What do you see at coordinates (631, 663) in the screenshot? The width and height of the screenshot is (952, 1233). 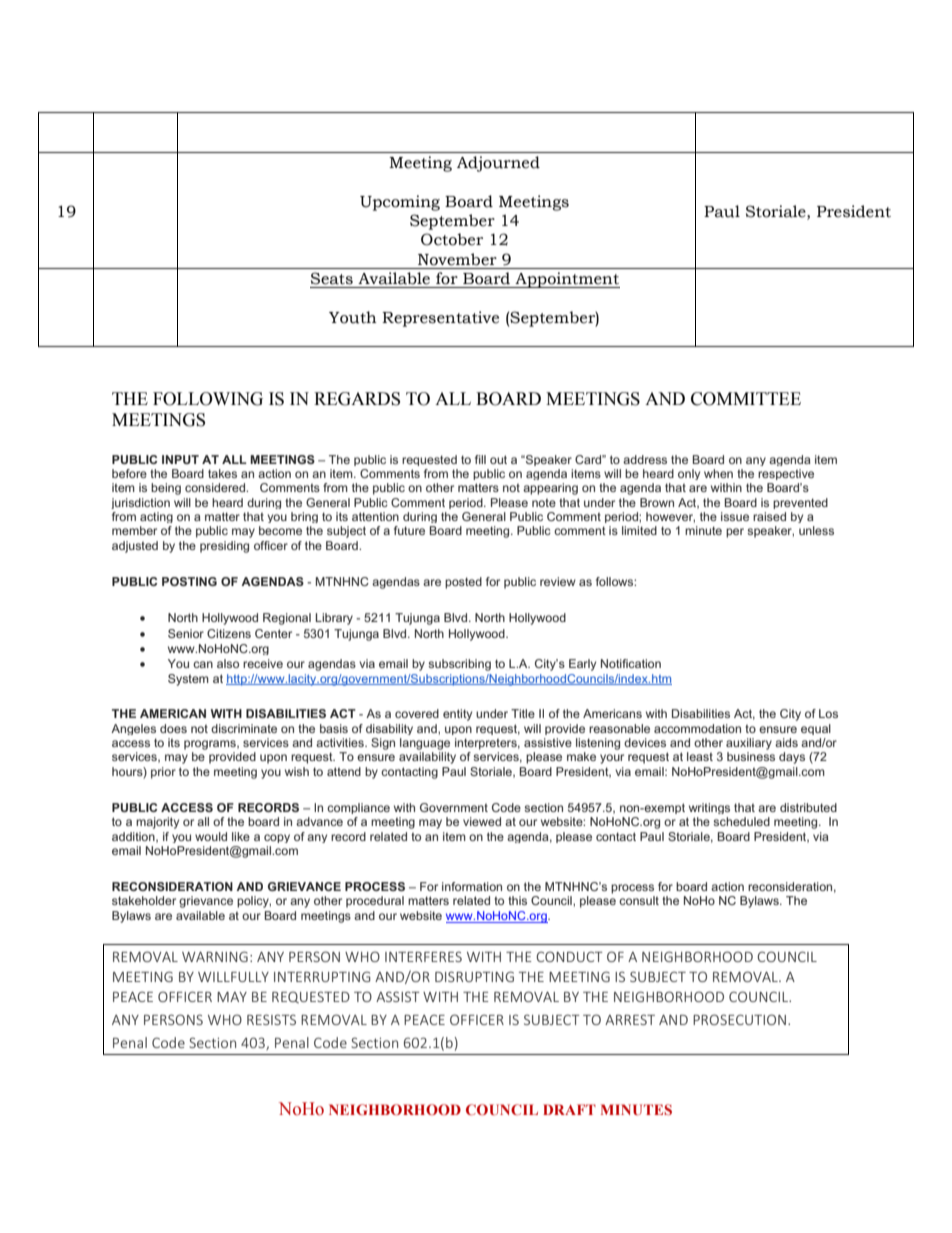 I see `Notification` at bounding box center [631, 663].
